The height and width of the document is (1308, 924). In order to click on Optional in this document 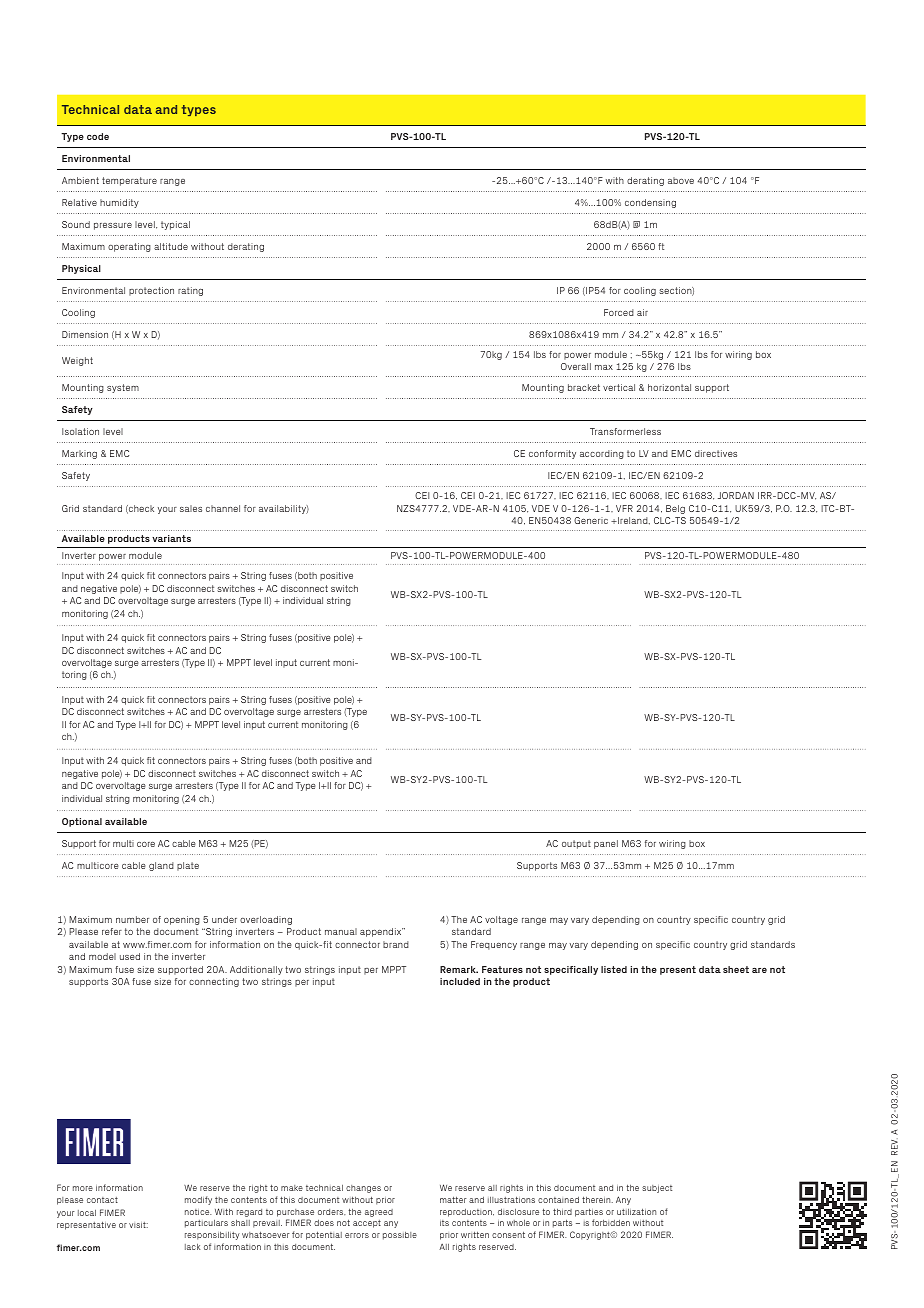, I will do `click(82, 822)`.
